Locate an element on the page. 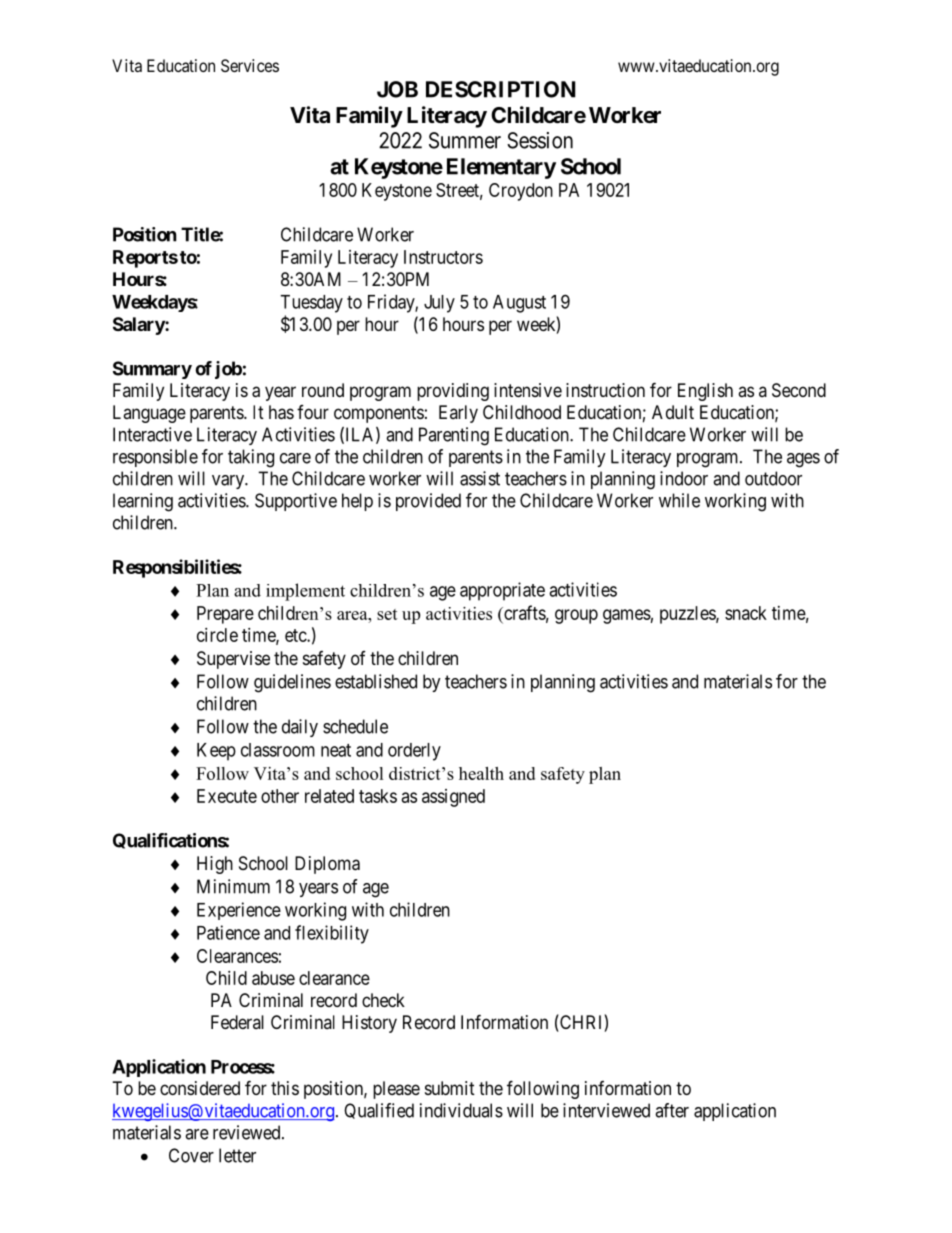 The image size is (952, 1233). Services is located at coordinates (250, 65).
